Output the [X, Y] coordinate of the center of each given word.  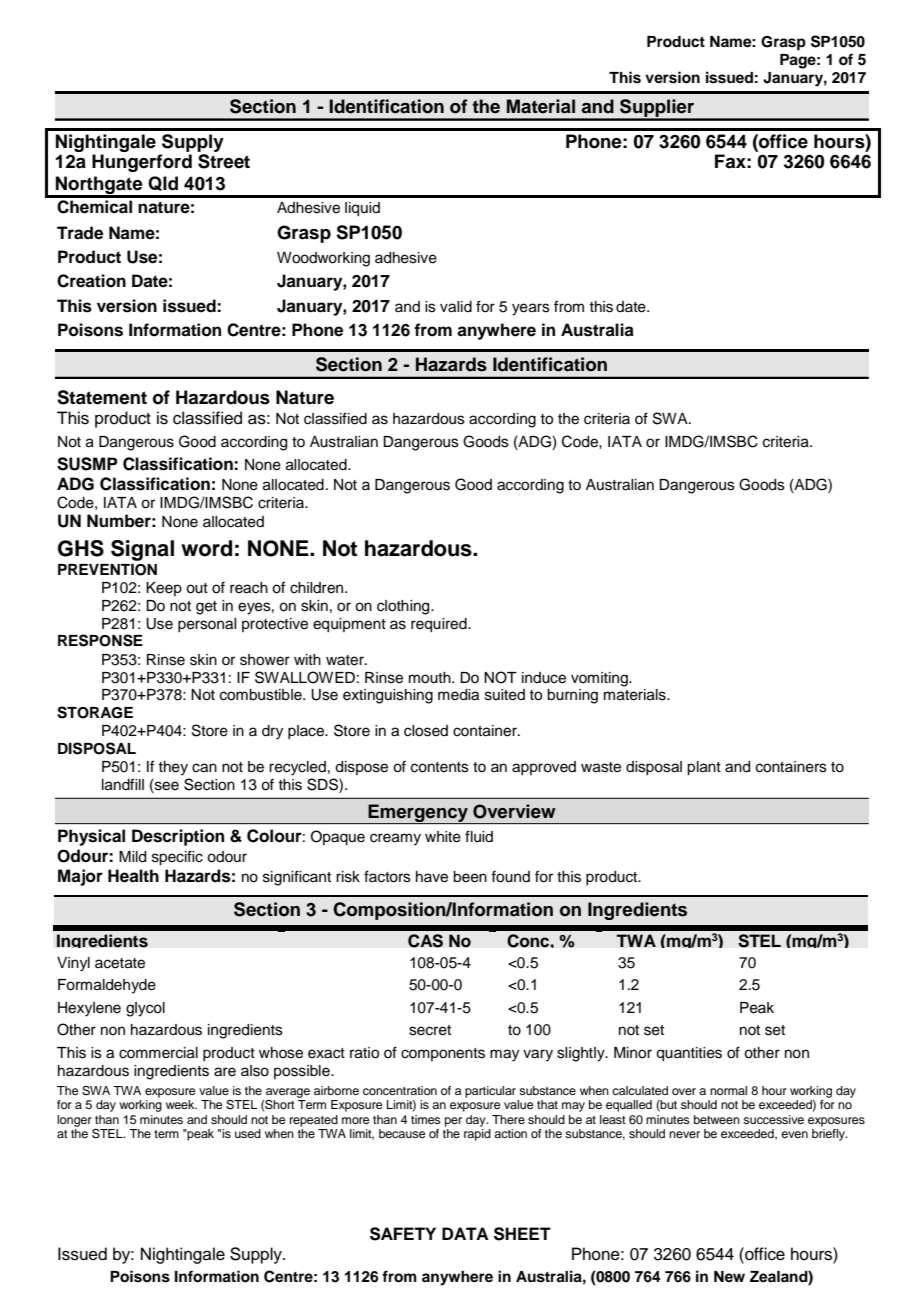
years [531, 309]
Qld [163, 183]
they [173, 768]
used [248, 1133]
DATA [465, 1233]
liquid [362, 209]
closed [426, 731]
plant [704, 768]
